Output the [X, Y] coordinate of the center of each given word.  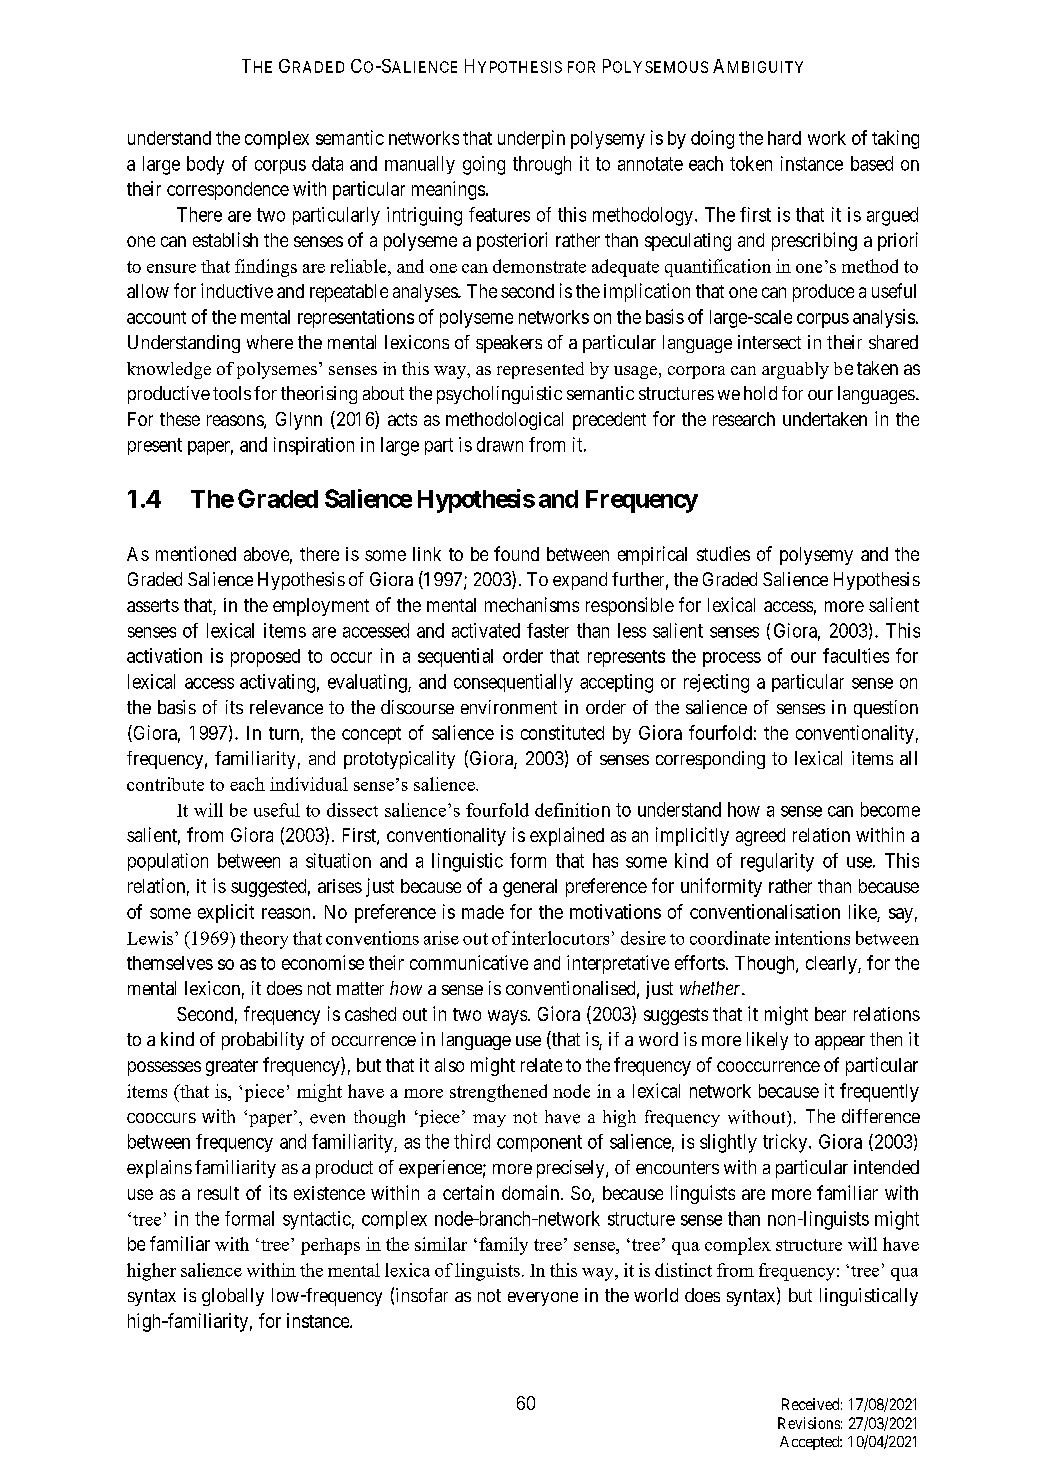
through [542, 165]
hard [784, 138]
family [503, 1246]
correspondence [228, 191]
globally [233, 1297]
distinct [683, 1270]
